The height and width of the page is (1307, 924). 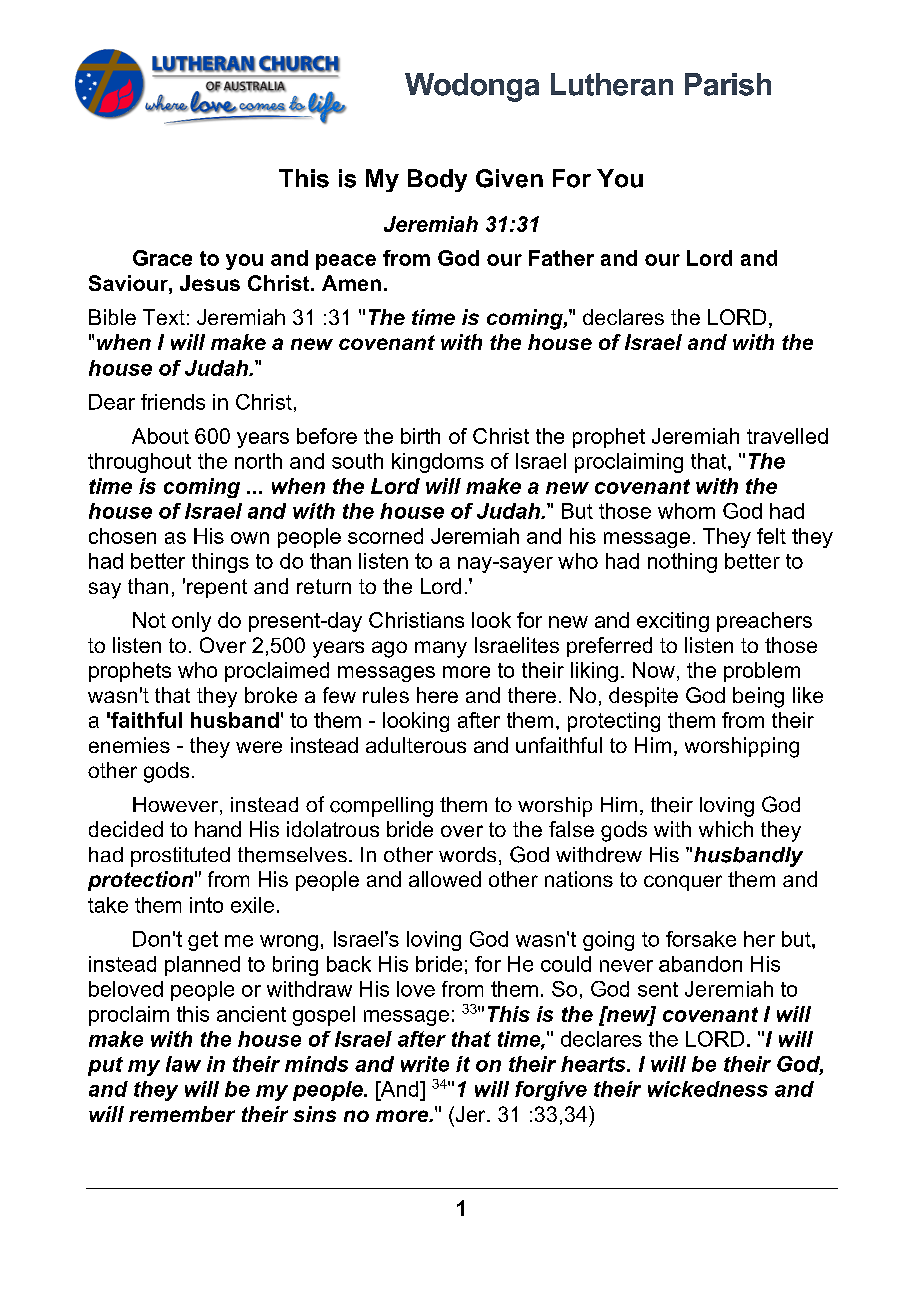 I want to click on wickedness, so click(x=708, y=1089).
